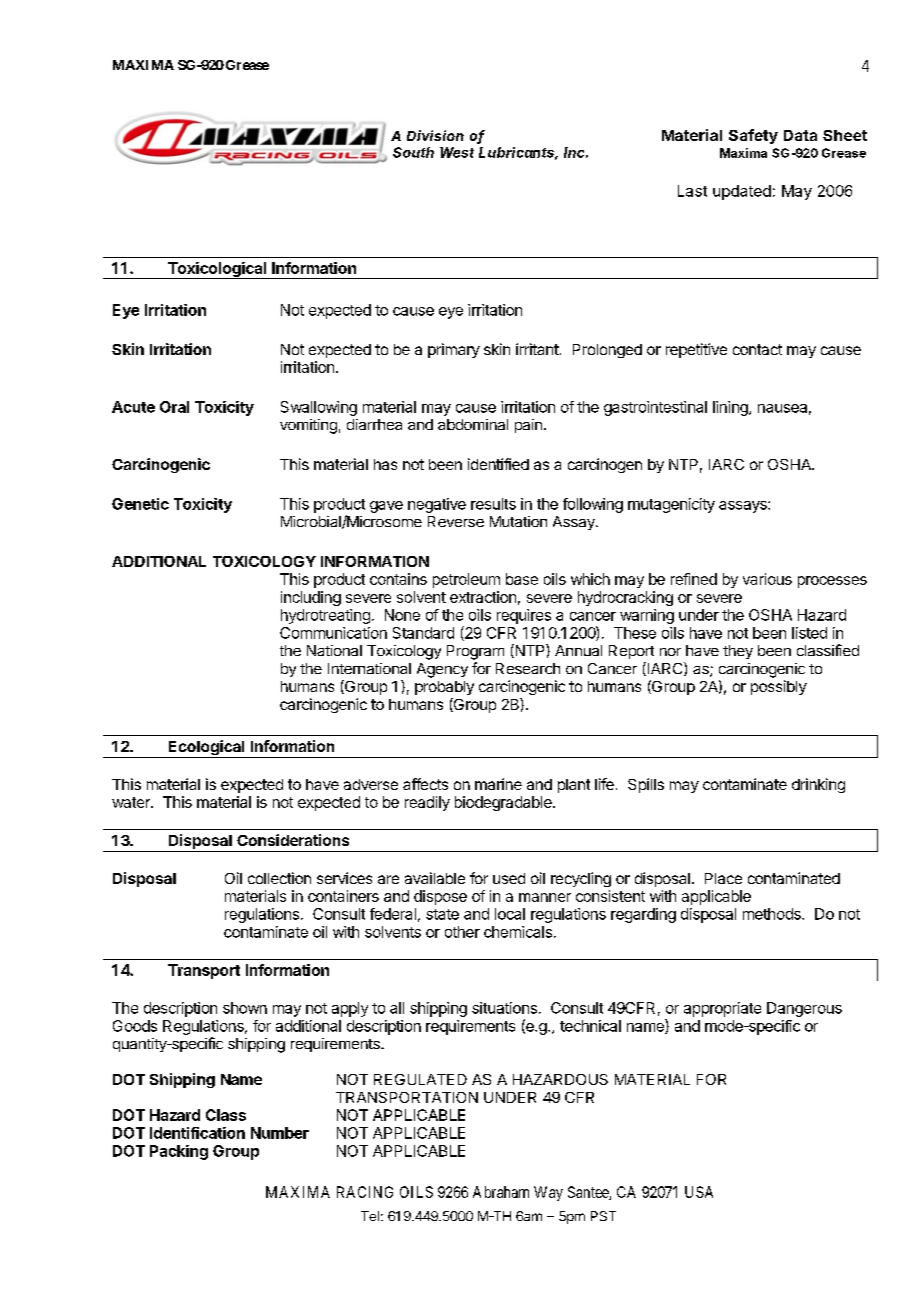 The height and width of the screenshot is (1308, 924). What do you see at coordinates (779, 687) in the screenshot?
I see `possibly` at bounding box center [779, 687].
